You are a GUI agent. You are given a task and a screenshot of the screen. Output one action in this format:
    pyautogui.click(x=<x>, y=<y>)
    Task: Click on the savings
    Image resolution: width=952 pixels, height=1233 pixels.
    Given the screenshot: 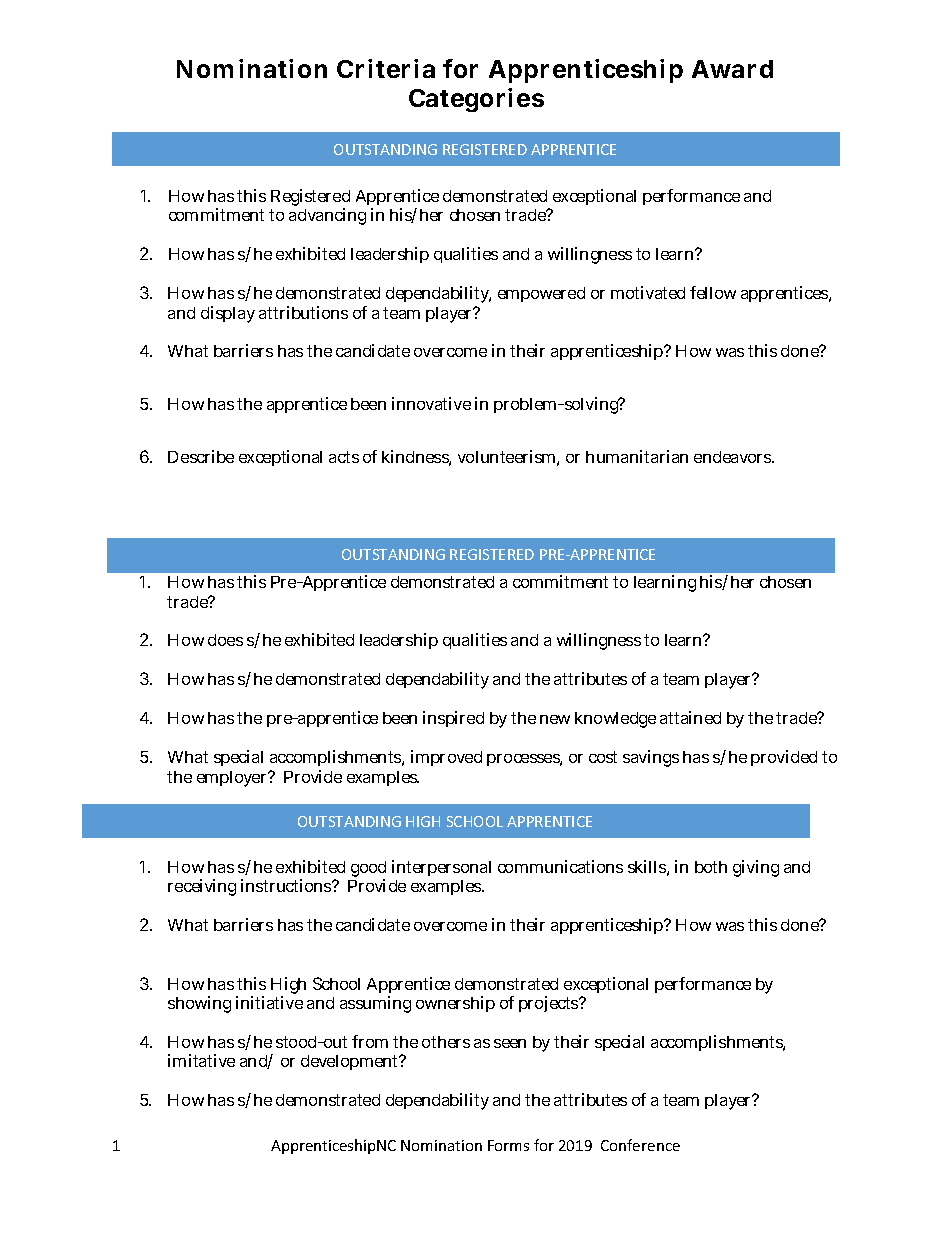 What is the action you would take?
    pyautogui.click(x=651, y=758)
